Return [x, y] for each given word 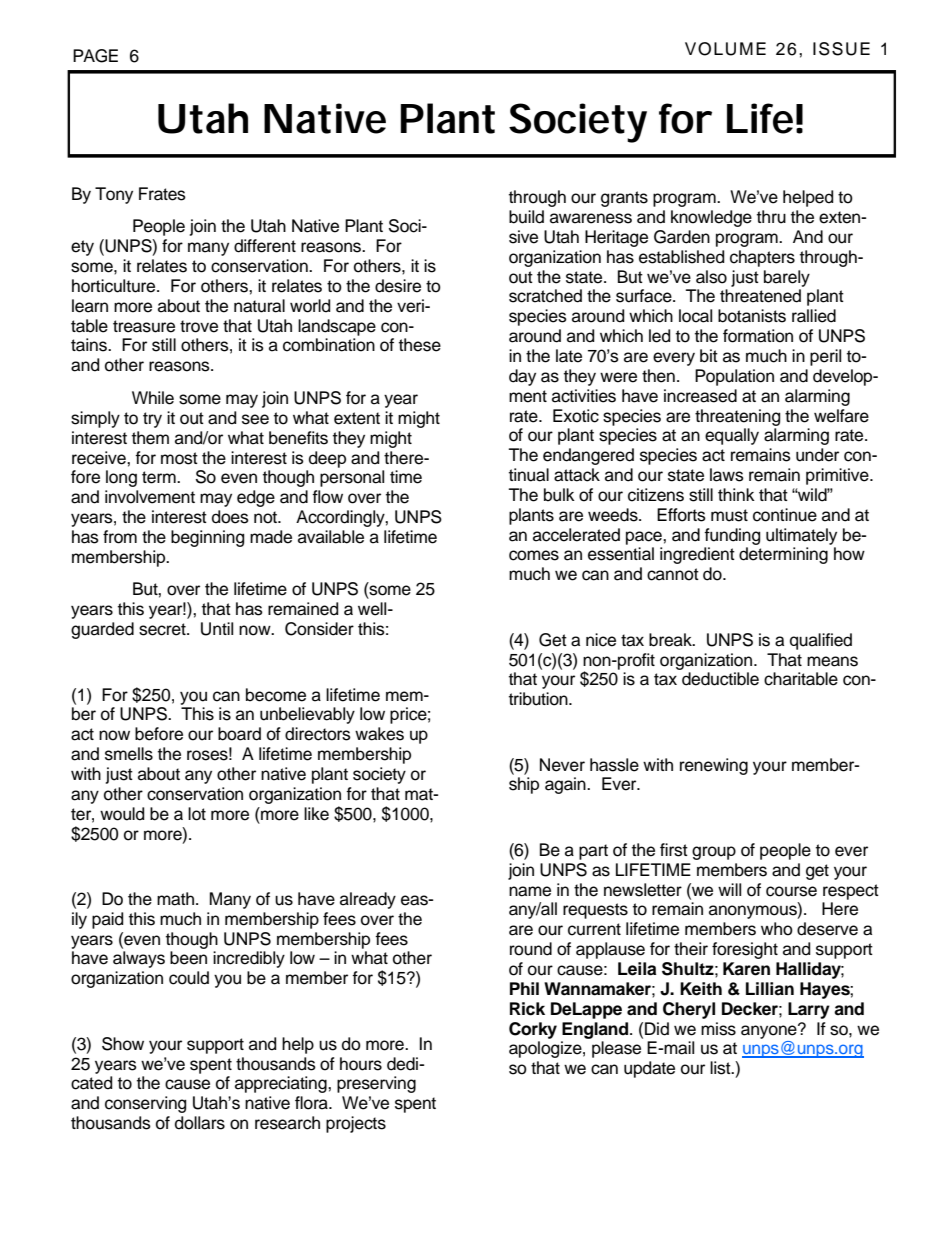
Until [217, 629]
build [526, 217]
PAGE [95, 56]
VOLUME [725, 49]
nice [601, 640]
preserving [376, 1084]
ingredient [697, 555]
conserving [145, 1104]
